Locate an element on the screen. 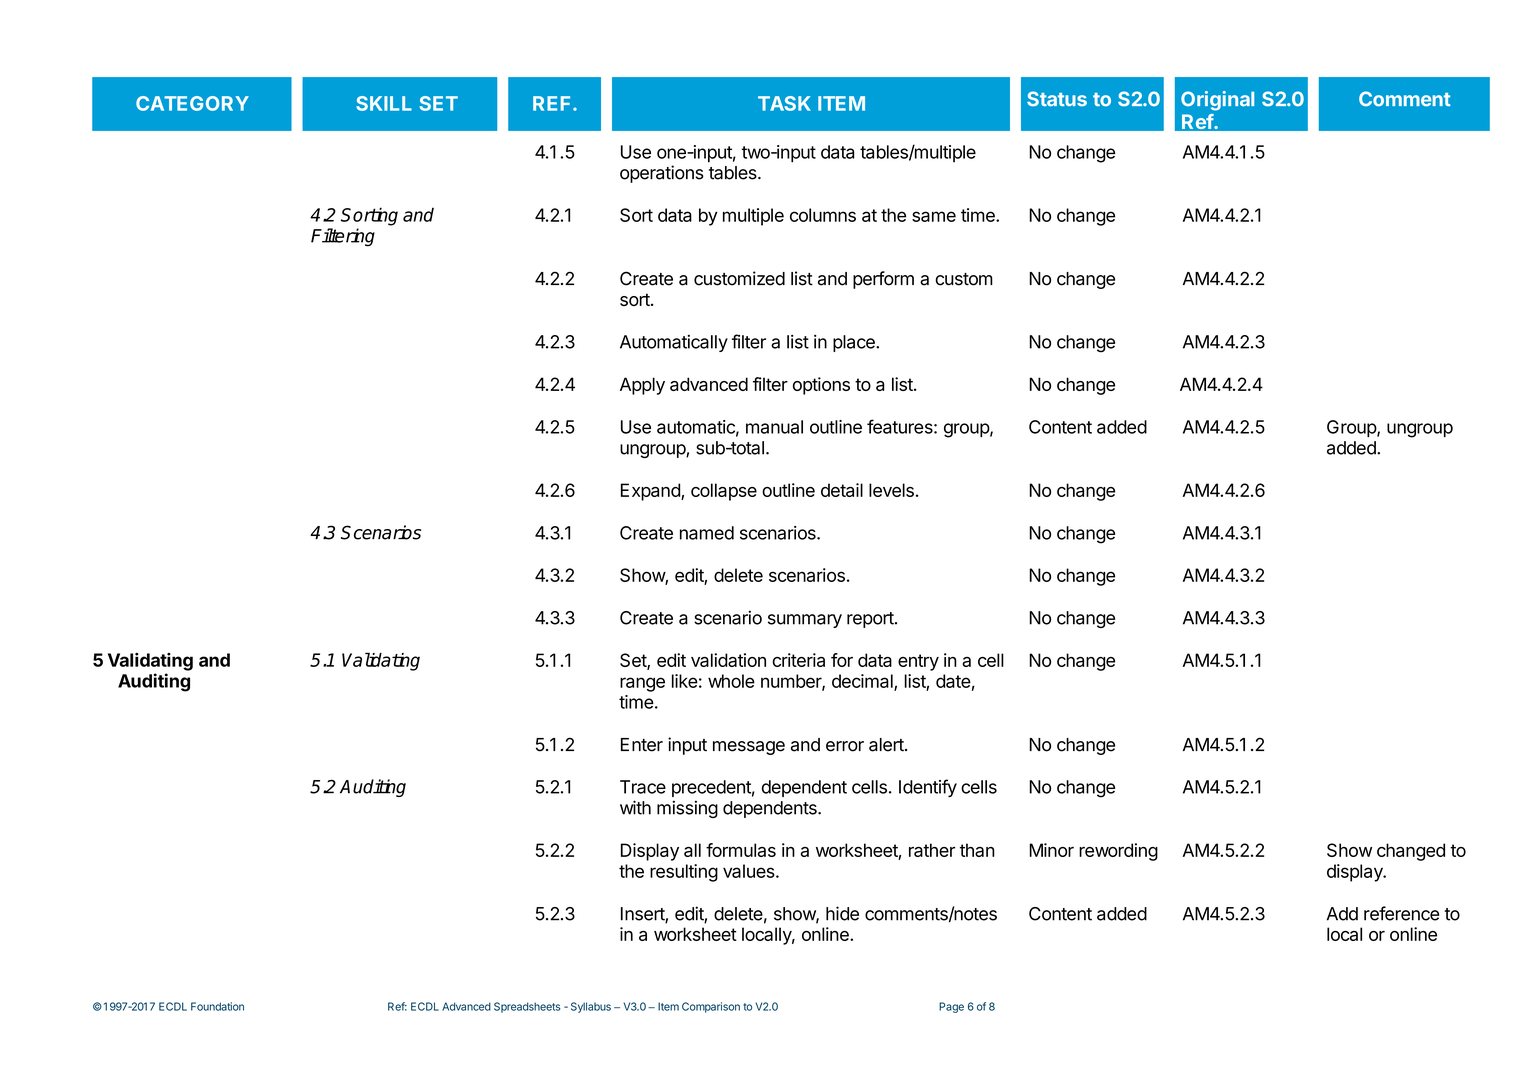 Image resolution: width=1523 pixels, height=1077 pixels. SKILL is located at coordinates (384, 103).
